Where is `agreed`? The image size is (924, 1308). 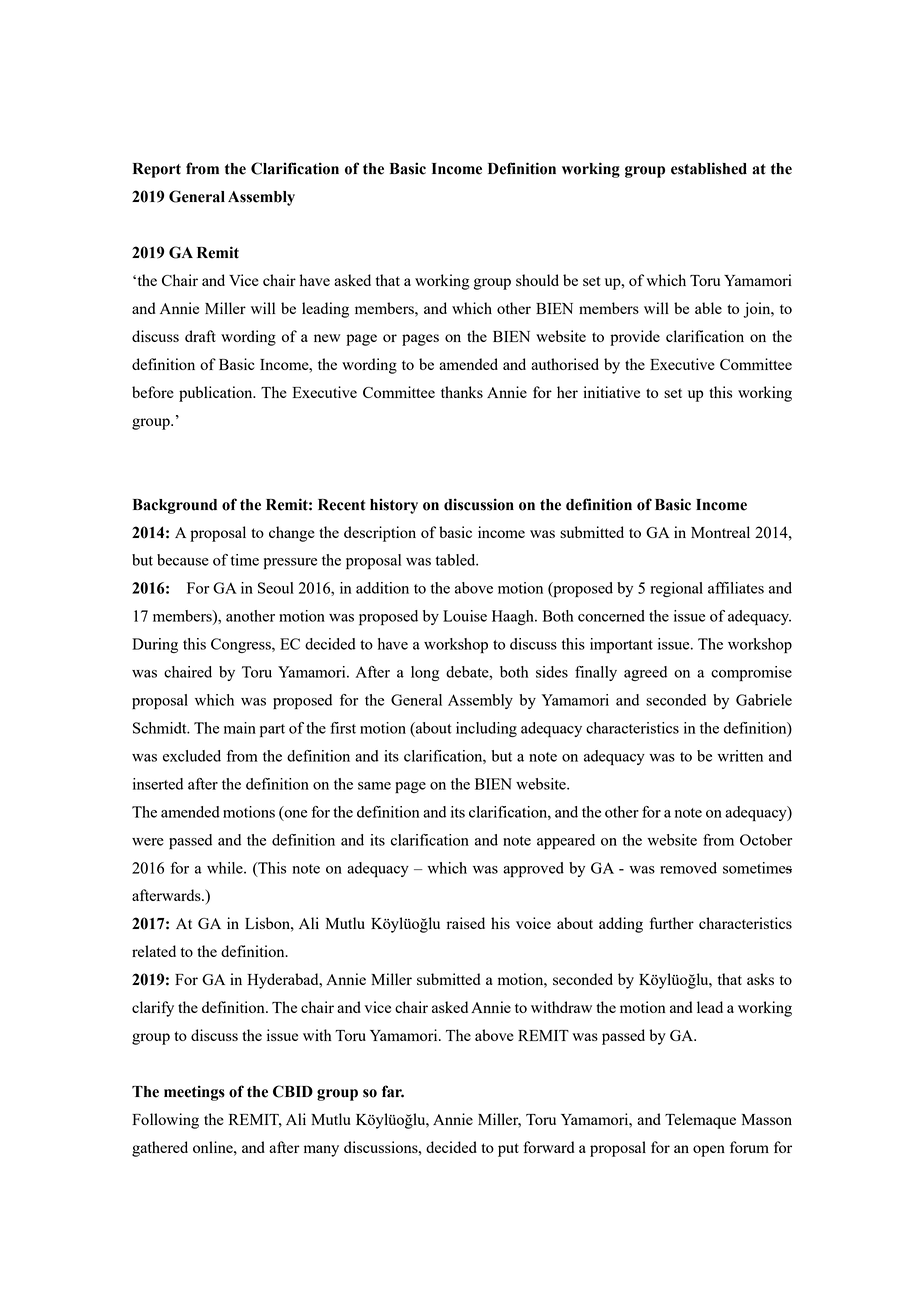
agreed is located at coordinates (645, 673).
